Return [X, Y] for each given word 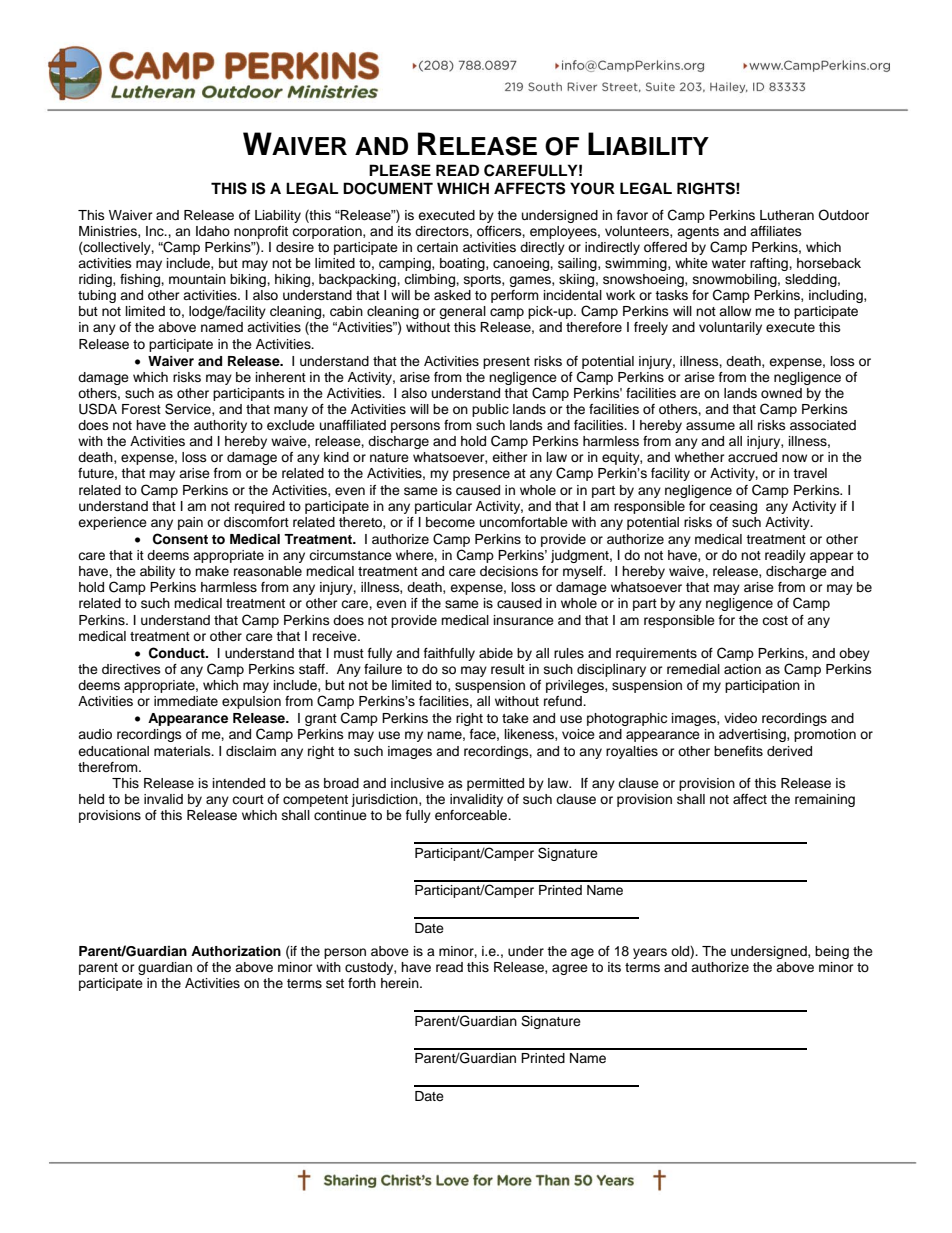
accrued [752, 457]
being [832, 952]
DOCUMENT [388, 188]
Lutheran [787, 215]
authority [220, 426]
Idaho [213, 231]
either [509, 457]
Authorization [236, 951]
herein [401, 983]
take [515, 718]
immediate [186, 701]
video [740, 718]
